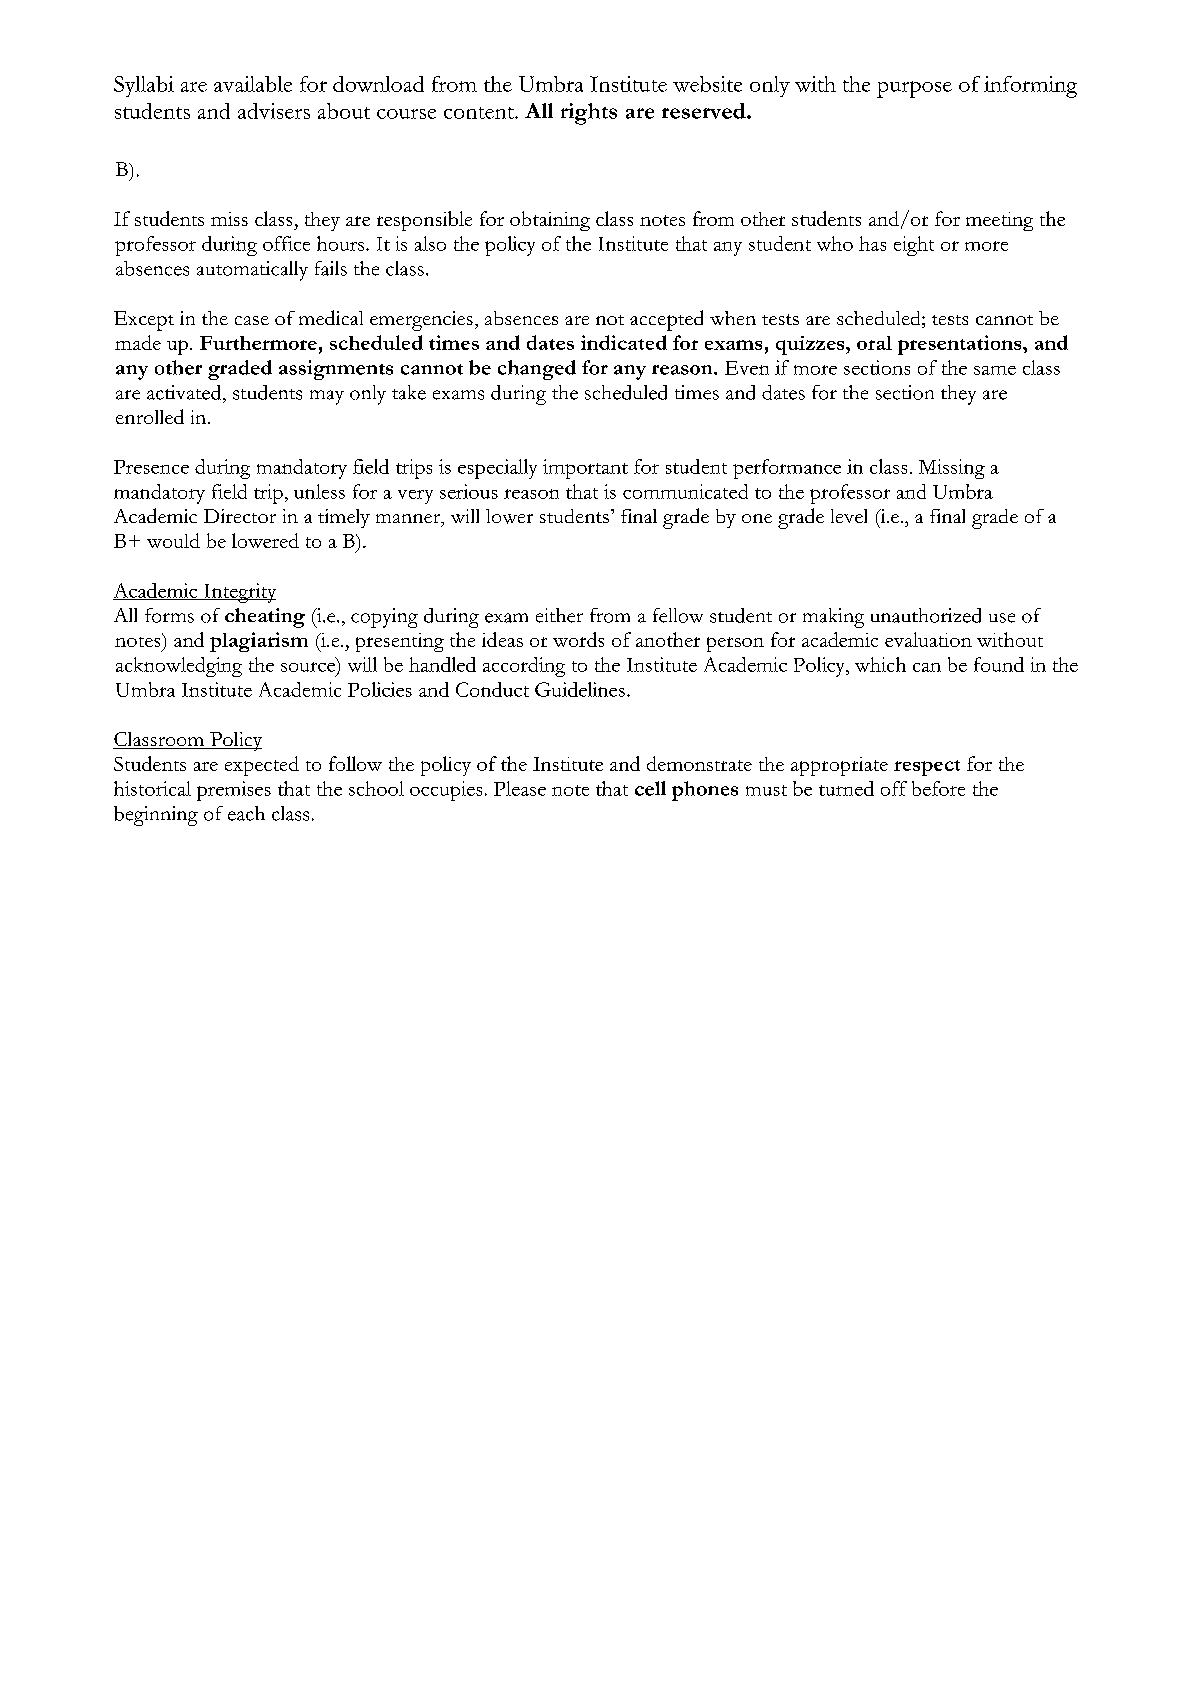 Image resolution: width=1192 pixels, height=1685 pixels. I want to click on important, so click(585, 469).
